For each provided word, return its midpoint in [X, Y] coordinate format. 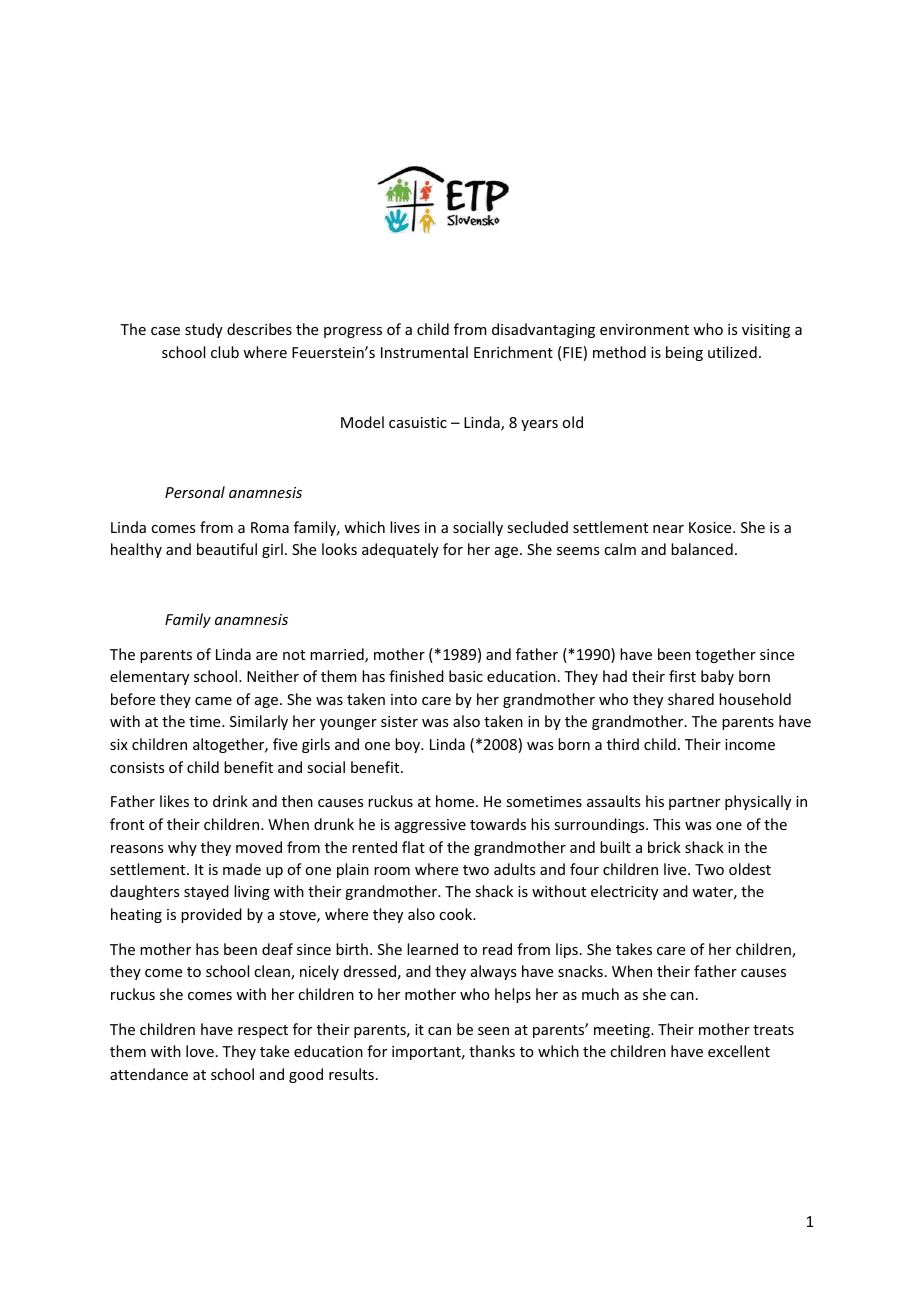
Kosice [711, 527]
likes [174, 801]
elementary [149, 677]
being [684, 353]
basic [466, 676]
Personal [195, 492]
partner [694, 803]
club [225, 352]
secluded [537, 527]
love [200, 1051]
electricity [624, 892]
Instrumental [424, 352]
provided [211, 915]
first [682, 676]
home [456, 801]
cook [457, 914]
